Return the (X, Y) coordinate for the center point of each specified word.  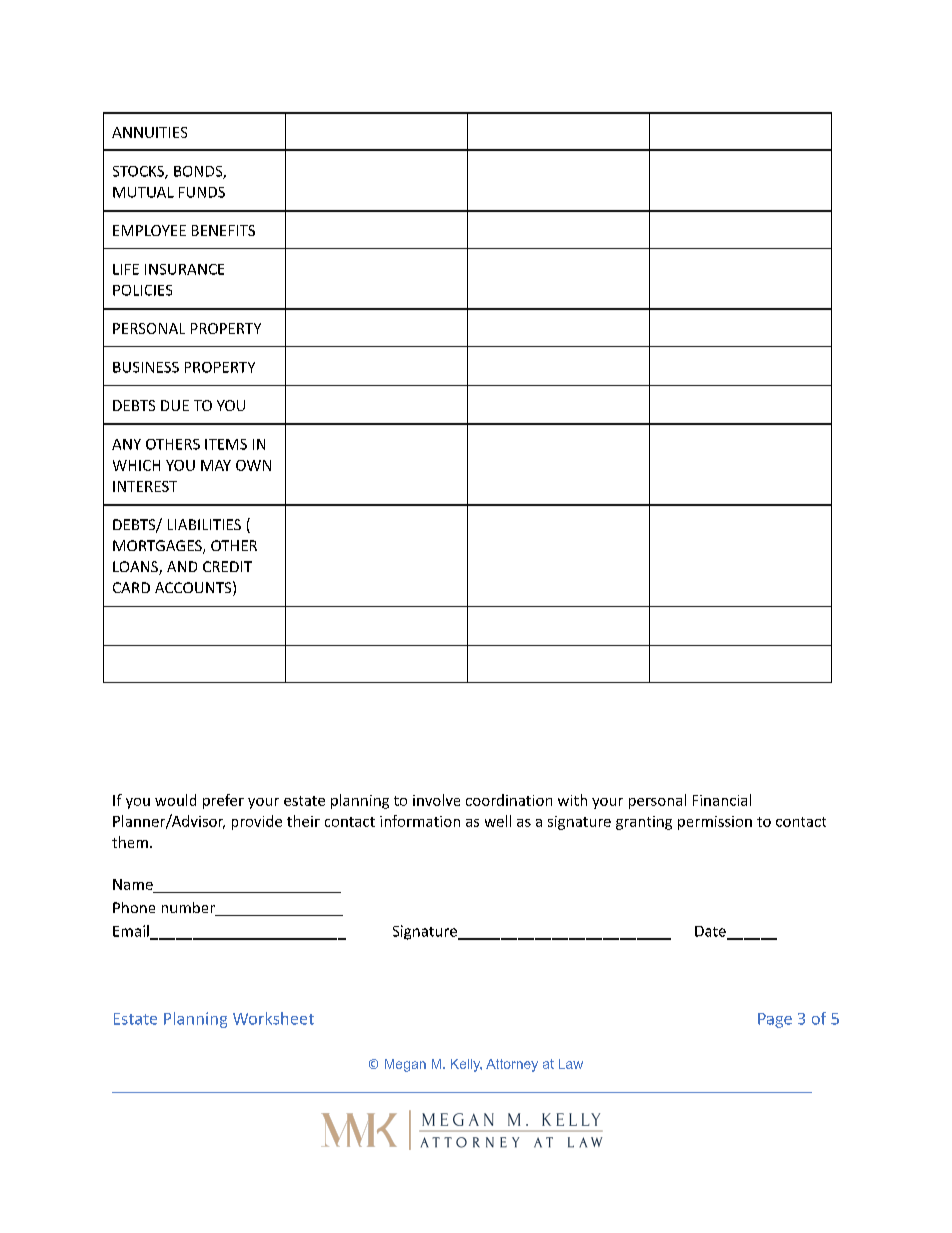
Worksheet (273, 1018)
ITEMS (226, 444)
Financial (722, 800)
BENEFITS (223, 230)
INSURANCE (184, 269)
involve (436, 800)
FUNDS (202, 192)
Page (775, 1020)
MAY (216, 465)
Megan (405, 1065)
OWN (253, 465)
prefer (223, 801)
